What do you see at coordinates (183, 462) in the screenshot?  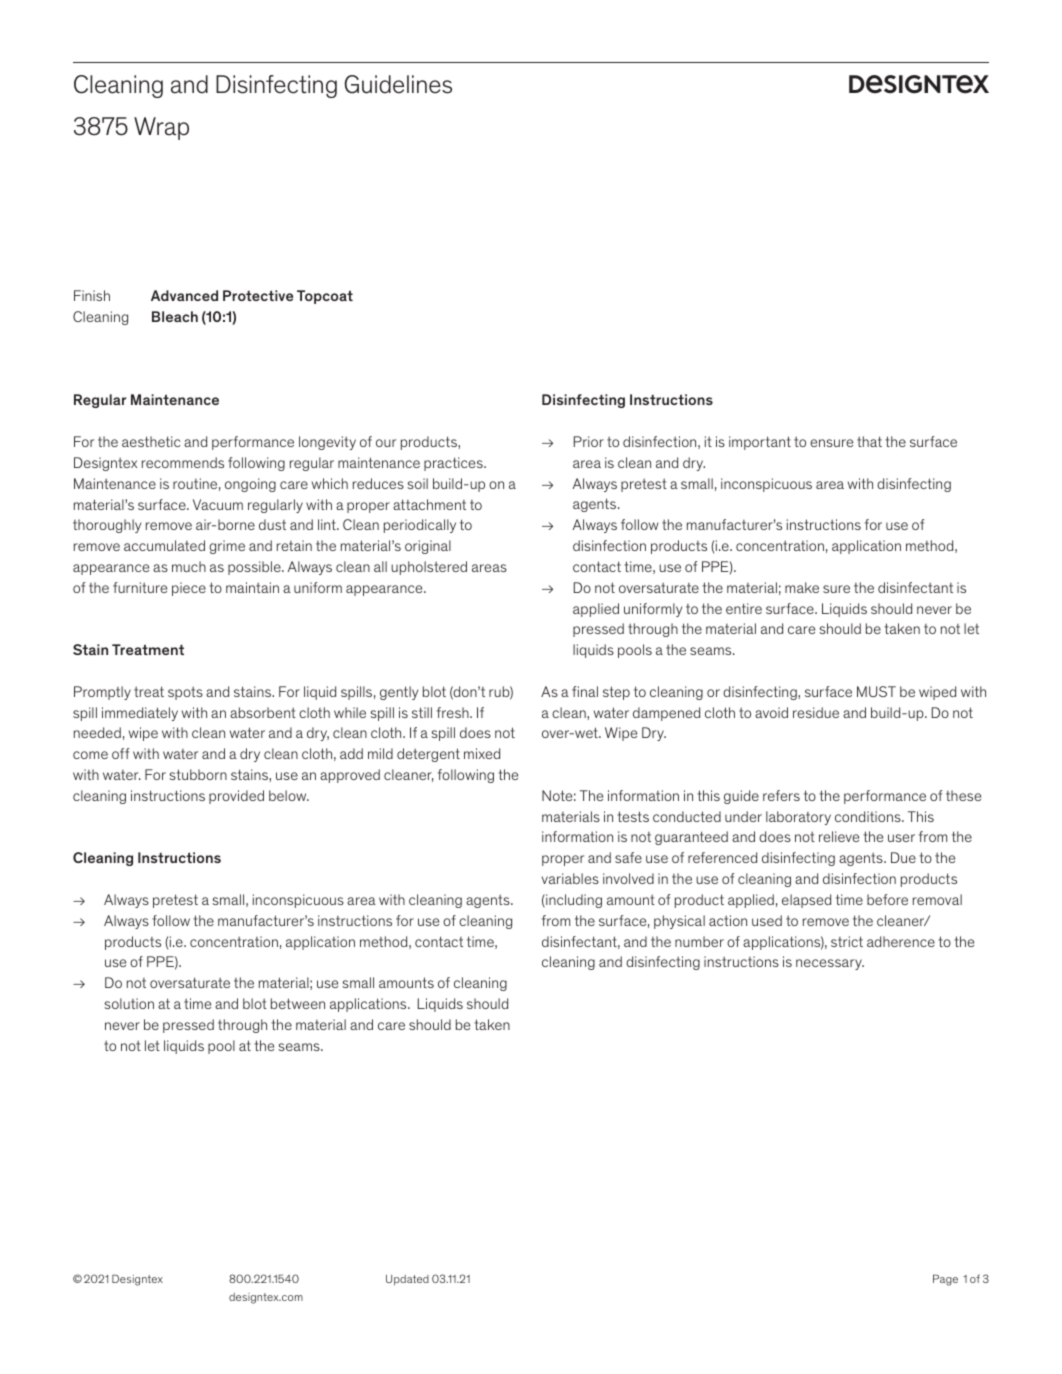 I see `recommends` at bounding box center [183, 462].
